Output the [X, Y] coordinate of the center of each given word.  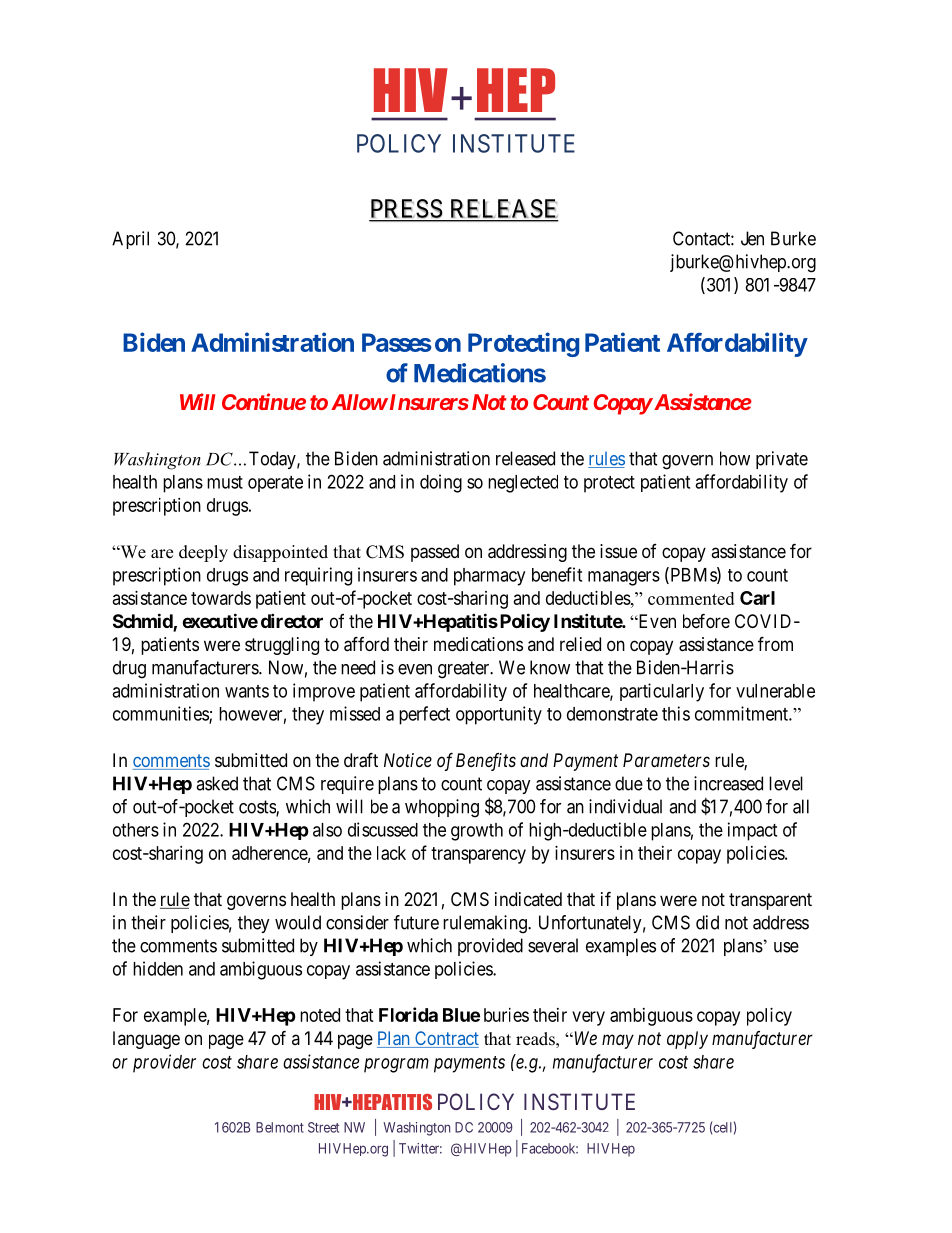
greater [465, 670]
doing [441, 483]
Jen [752, 238]
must [225, 482]
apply [687, 1040]
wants [247, 691]
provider [164, 1063]
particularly [662, 692]
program [396, 1065]
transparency [478, 855]
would [298, 922]
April [130, 240]
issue [618, 551]
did [707, 922]
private [782, 460]
